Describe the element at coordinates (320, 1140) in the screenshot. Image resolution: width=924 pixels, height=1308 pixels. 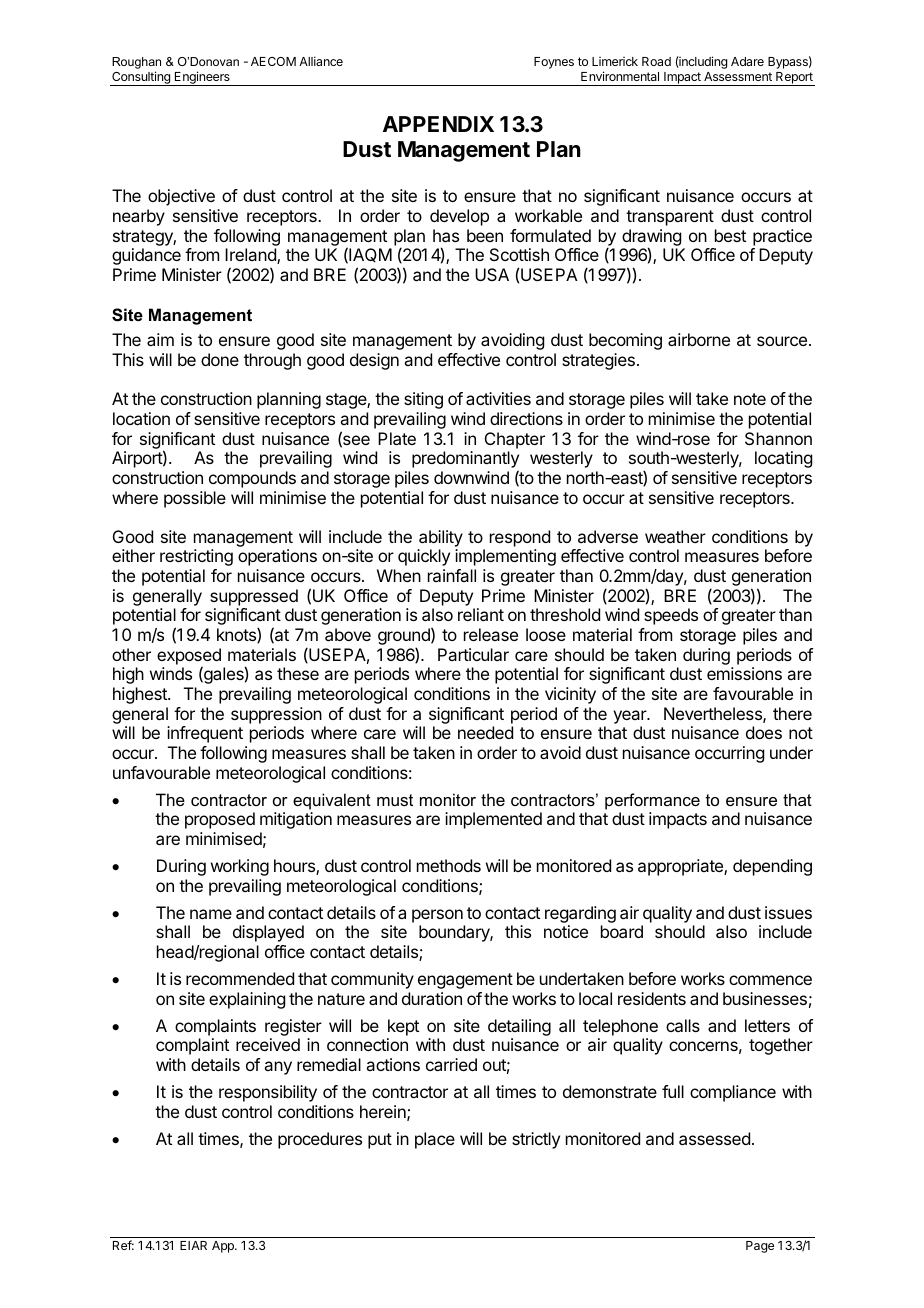
I see `procedures` at that location.
